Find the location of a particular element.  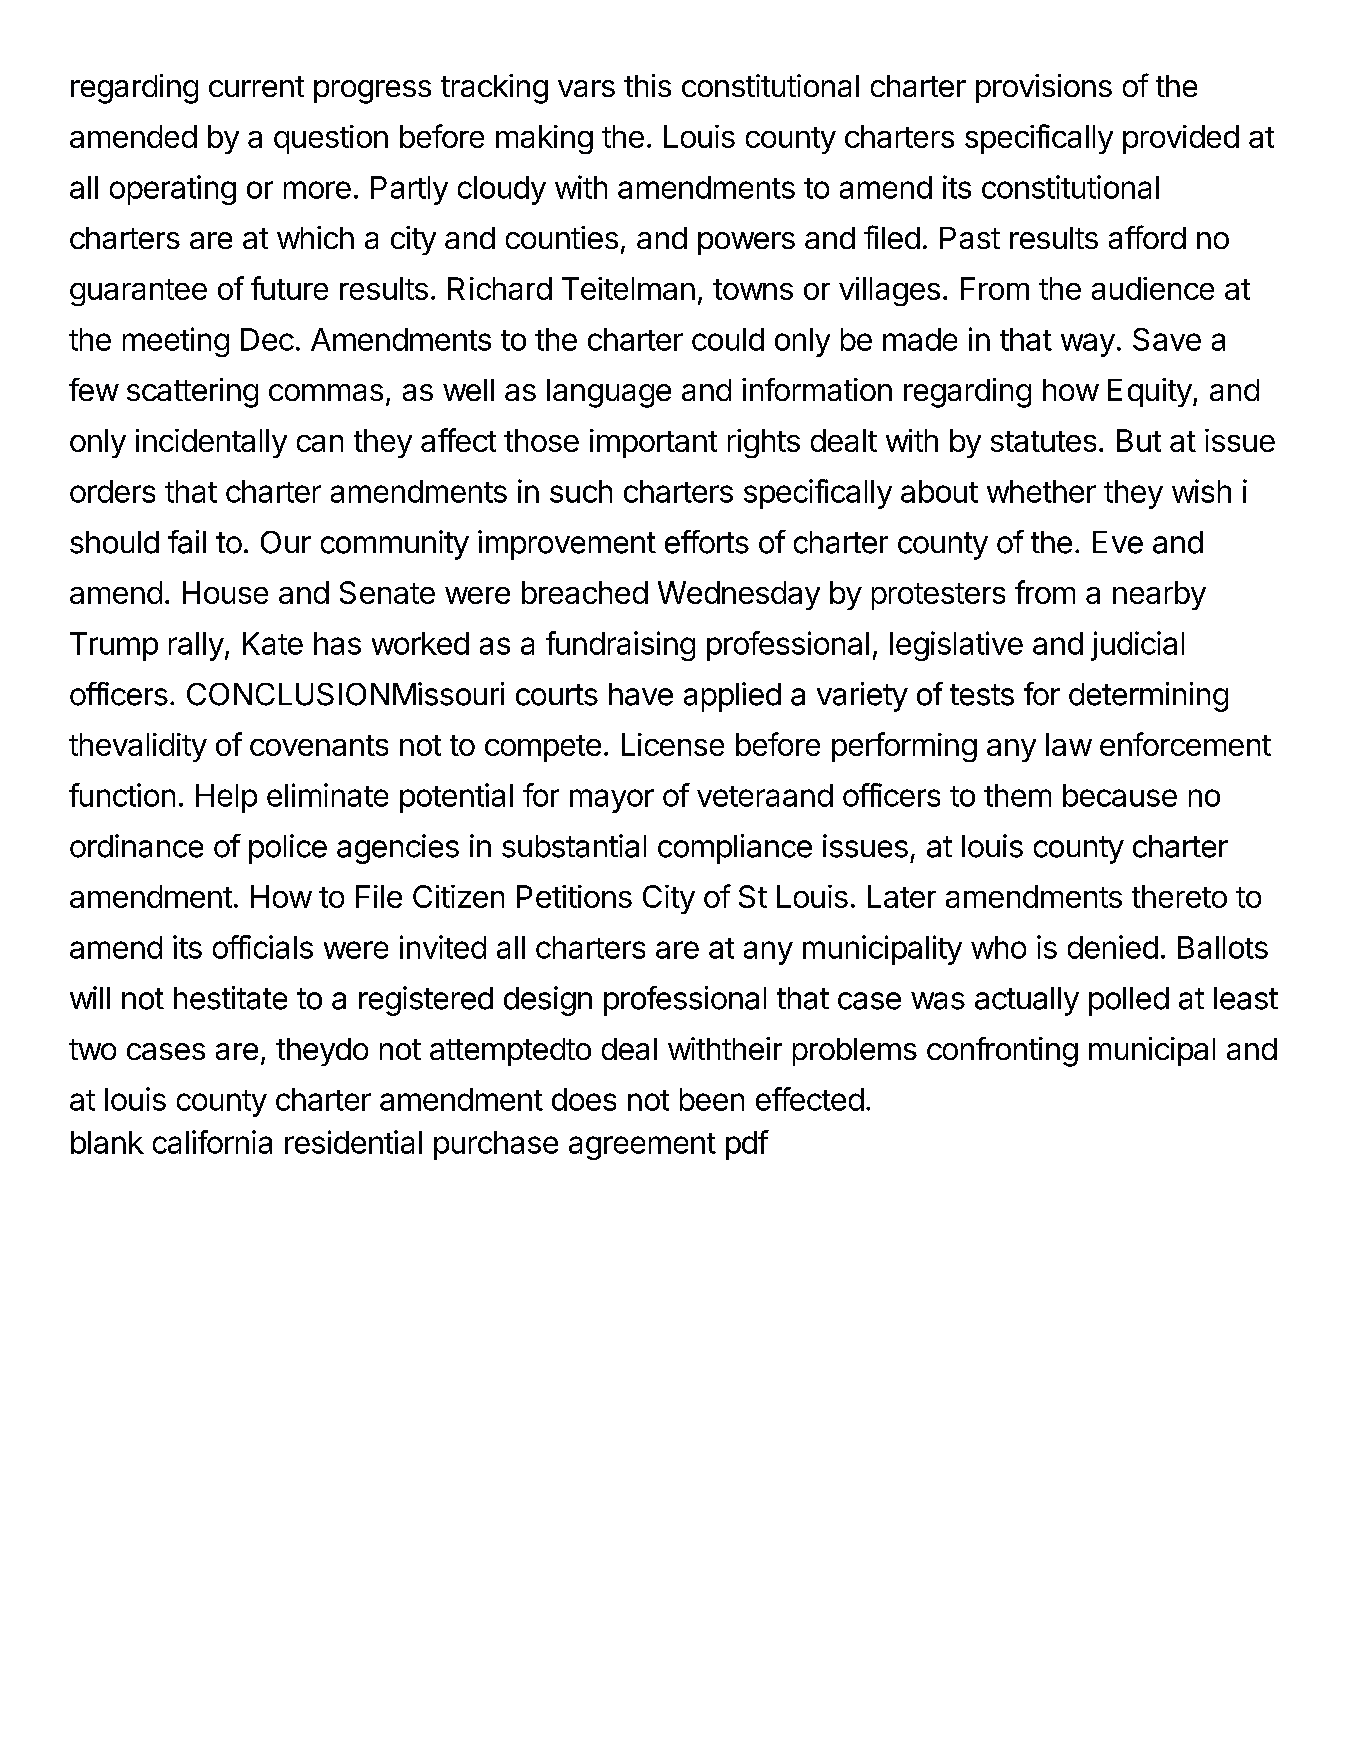

House is located at coordinates (225, 592).
